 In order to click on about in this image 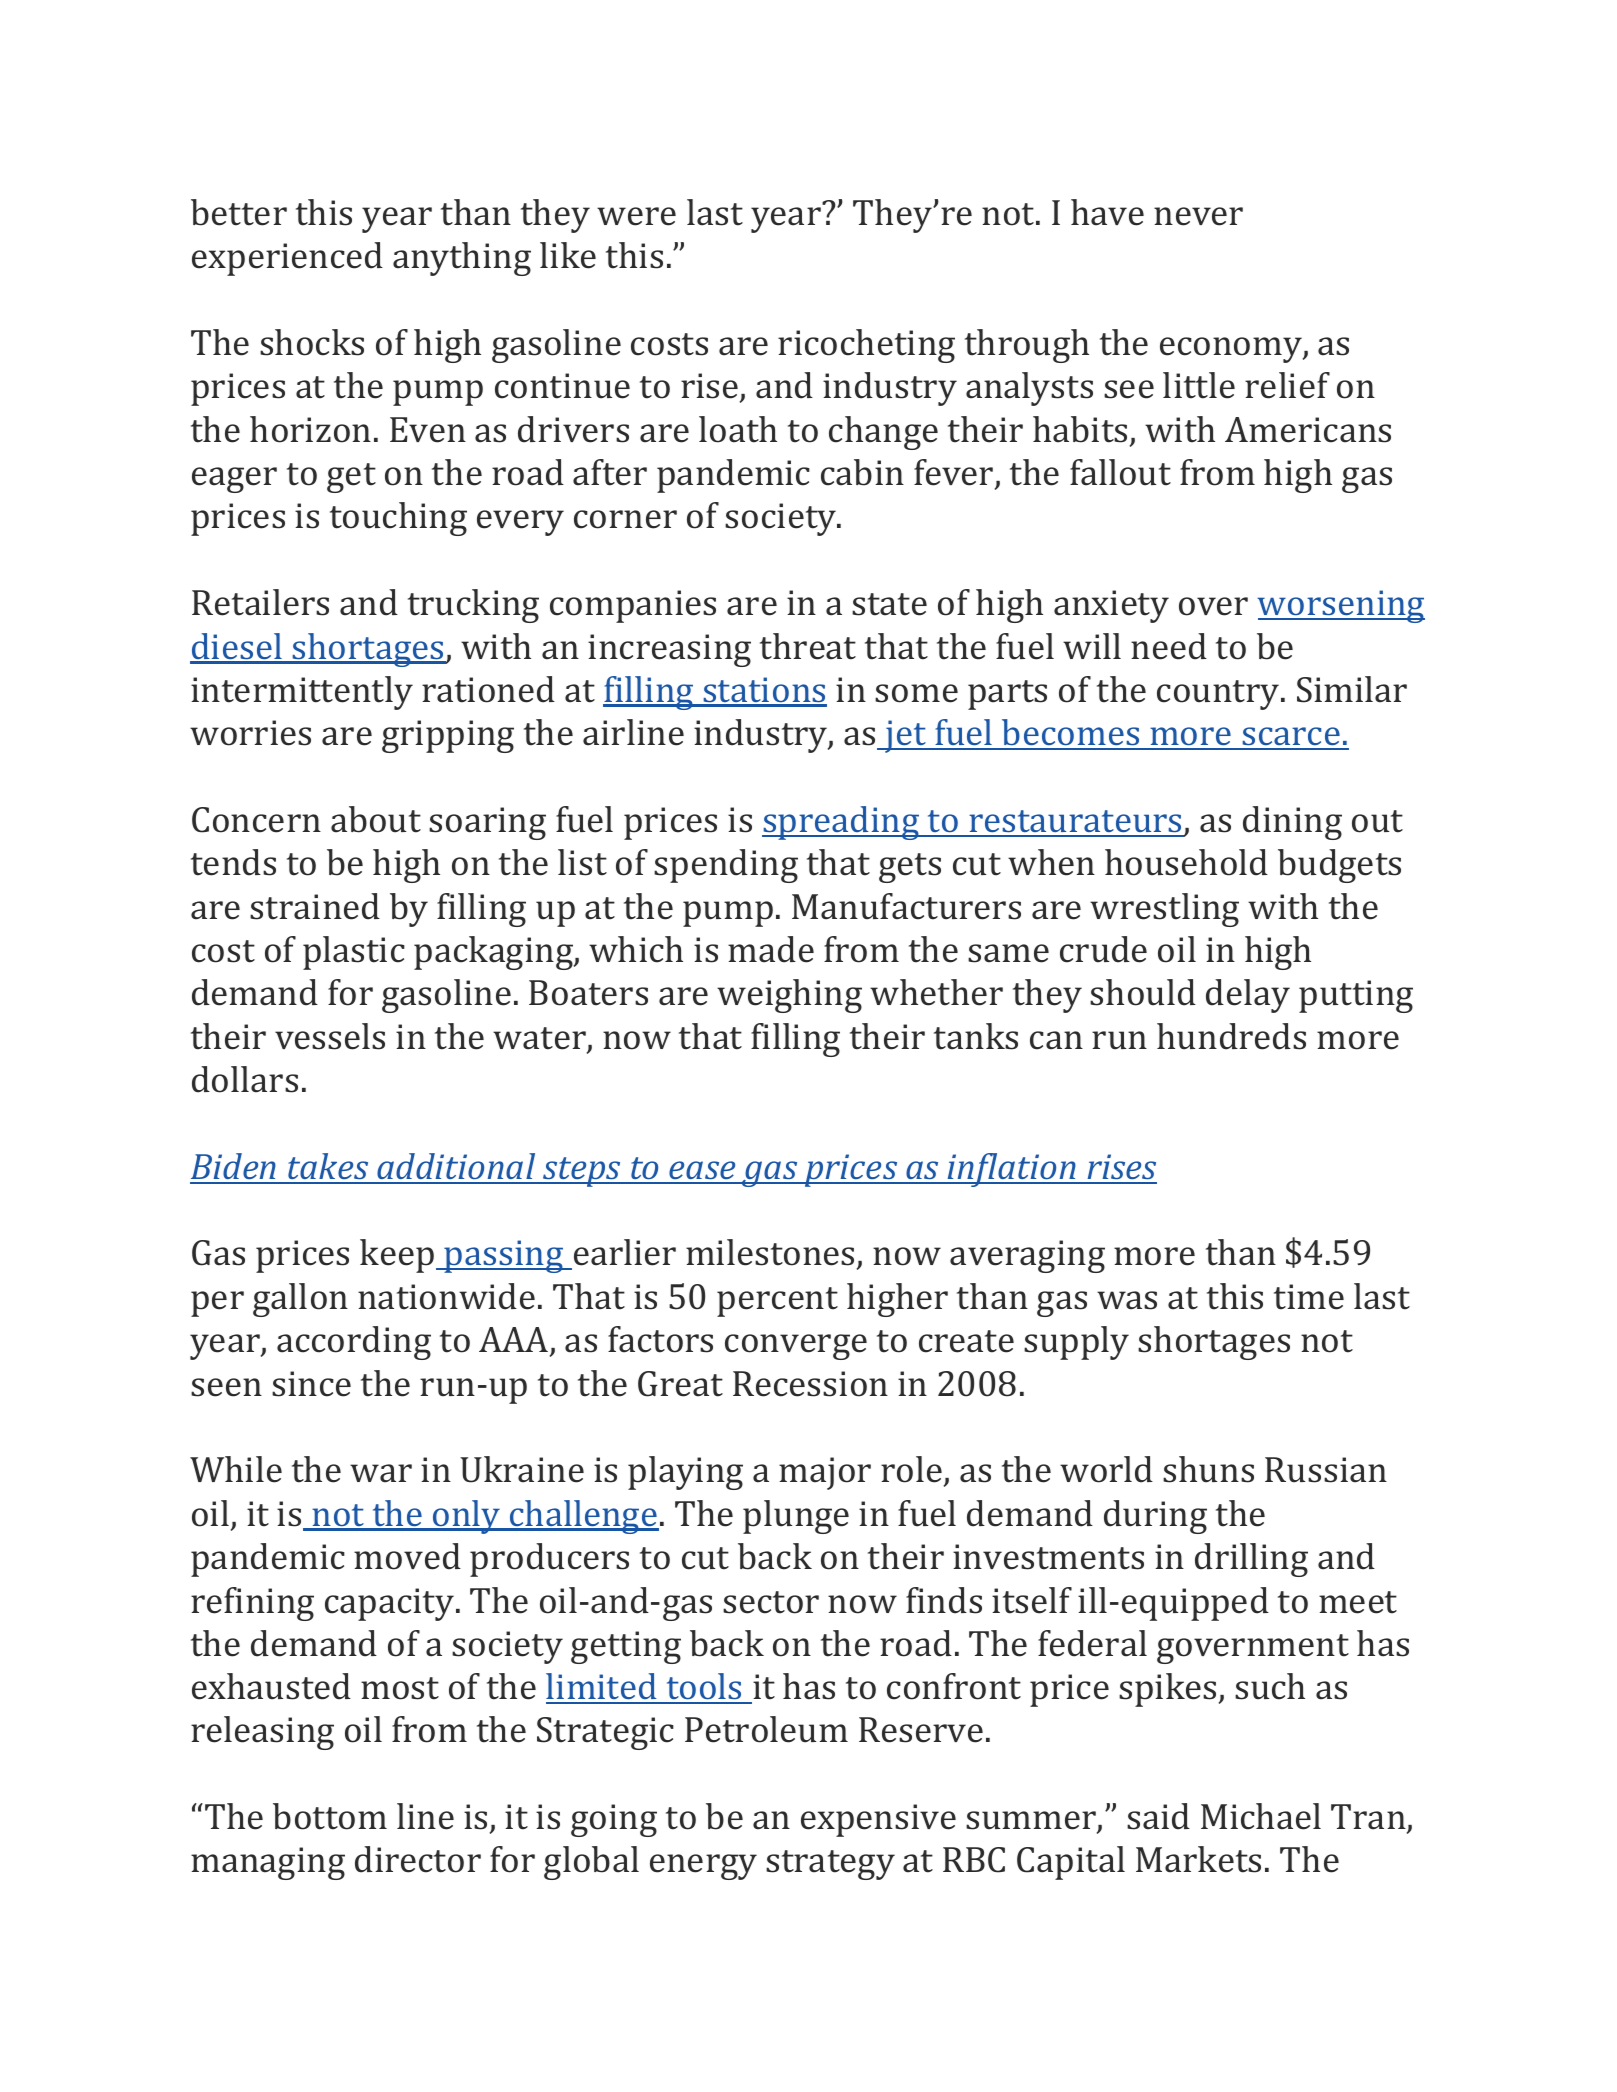, I will do `click(376, 819)`.
